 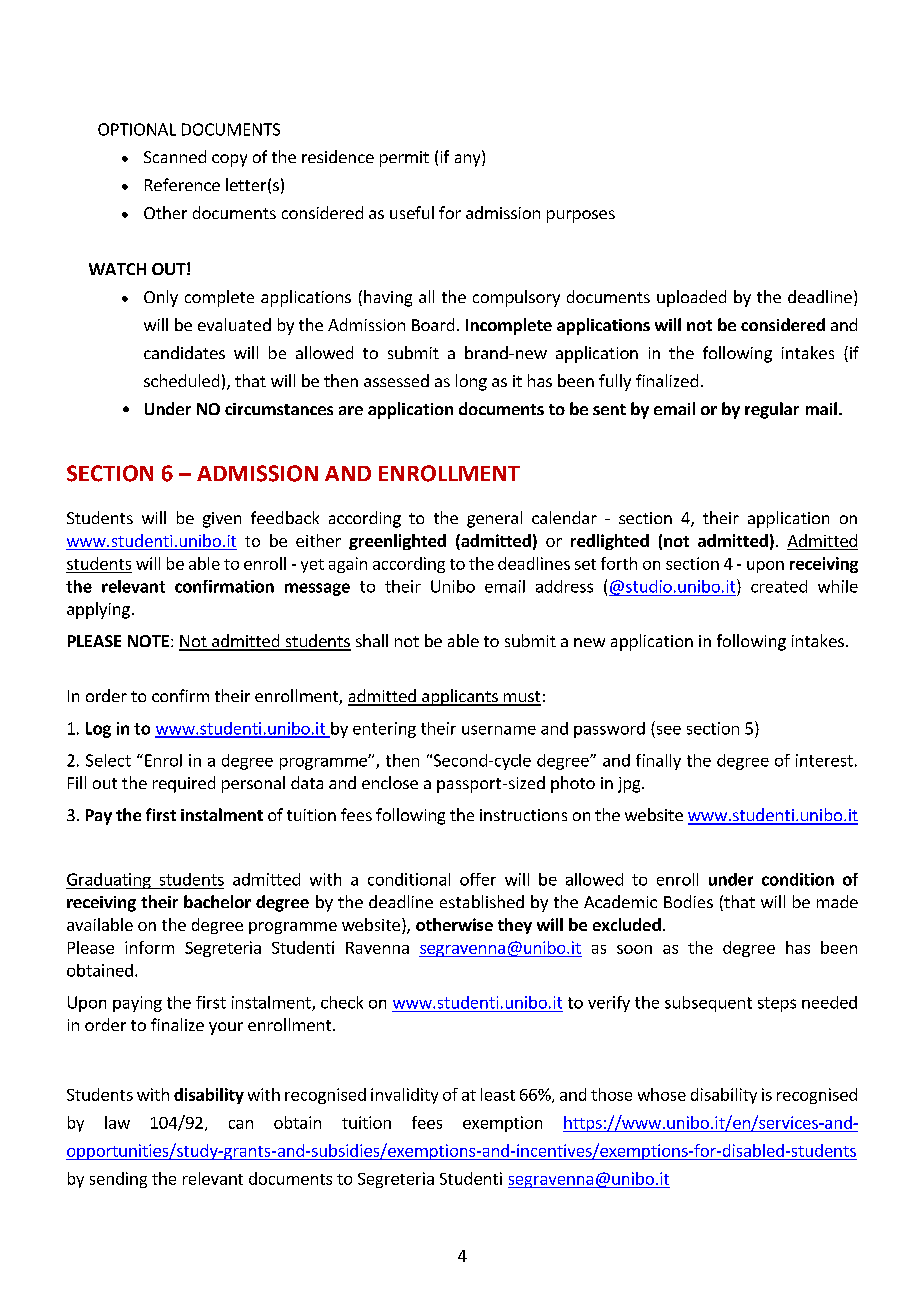 I want to click on Scanned, so click(x=175, y=156).
